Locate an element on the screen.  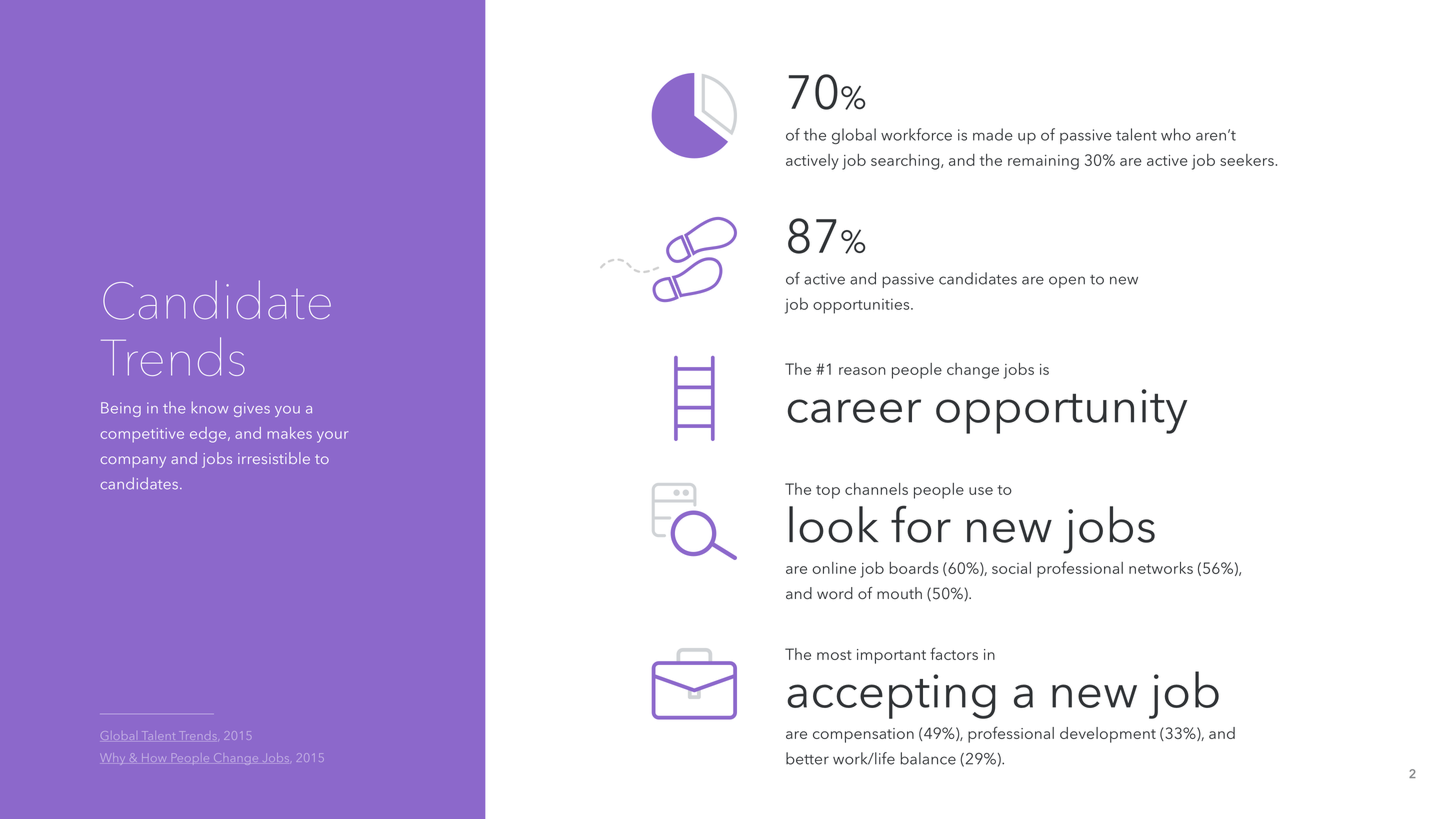
open is located at coordinates (1067, 282).
